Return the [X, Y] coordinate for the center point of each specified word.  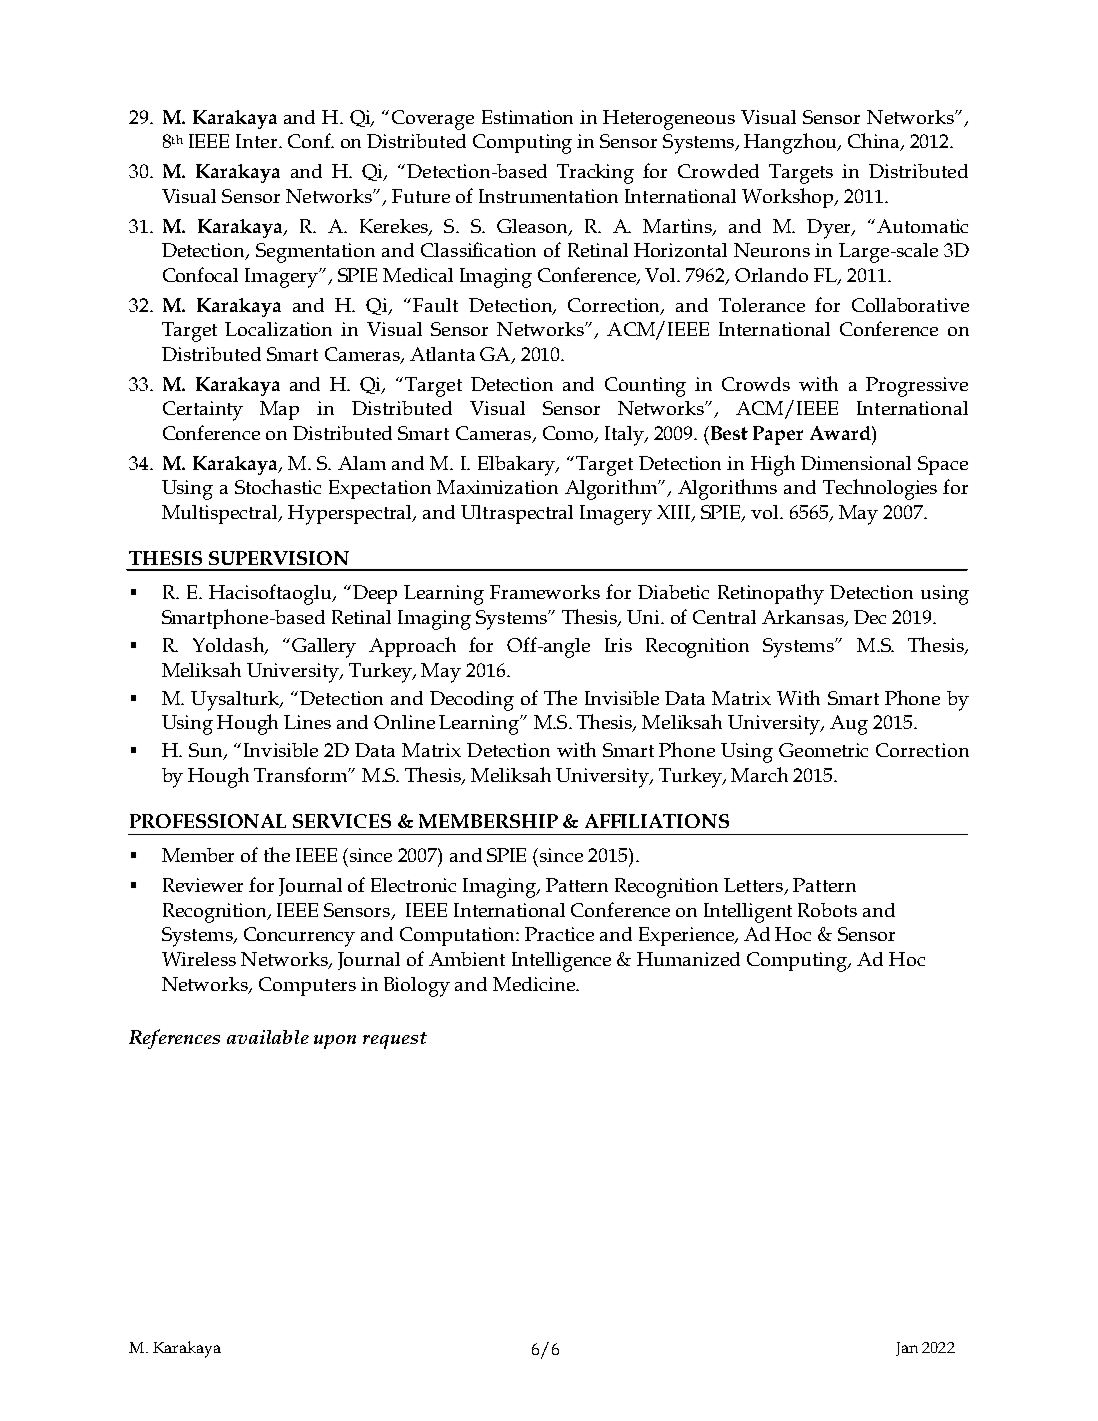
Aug [849, 725]
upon [335, 1042]
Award [841, 433]
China [875, 142]
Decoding [472, 701]
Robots [827, 910]
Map [279, 410]
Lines [307, 722]
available [268, 1037]
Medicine [535, 984]
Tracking [595, 174]
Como [569, 434]
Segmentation [315, 253]
